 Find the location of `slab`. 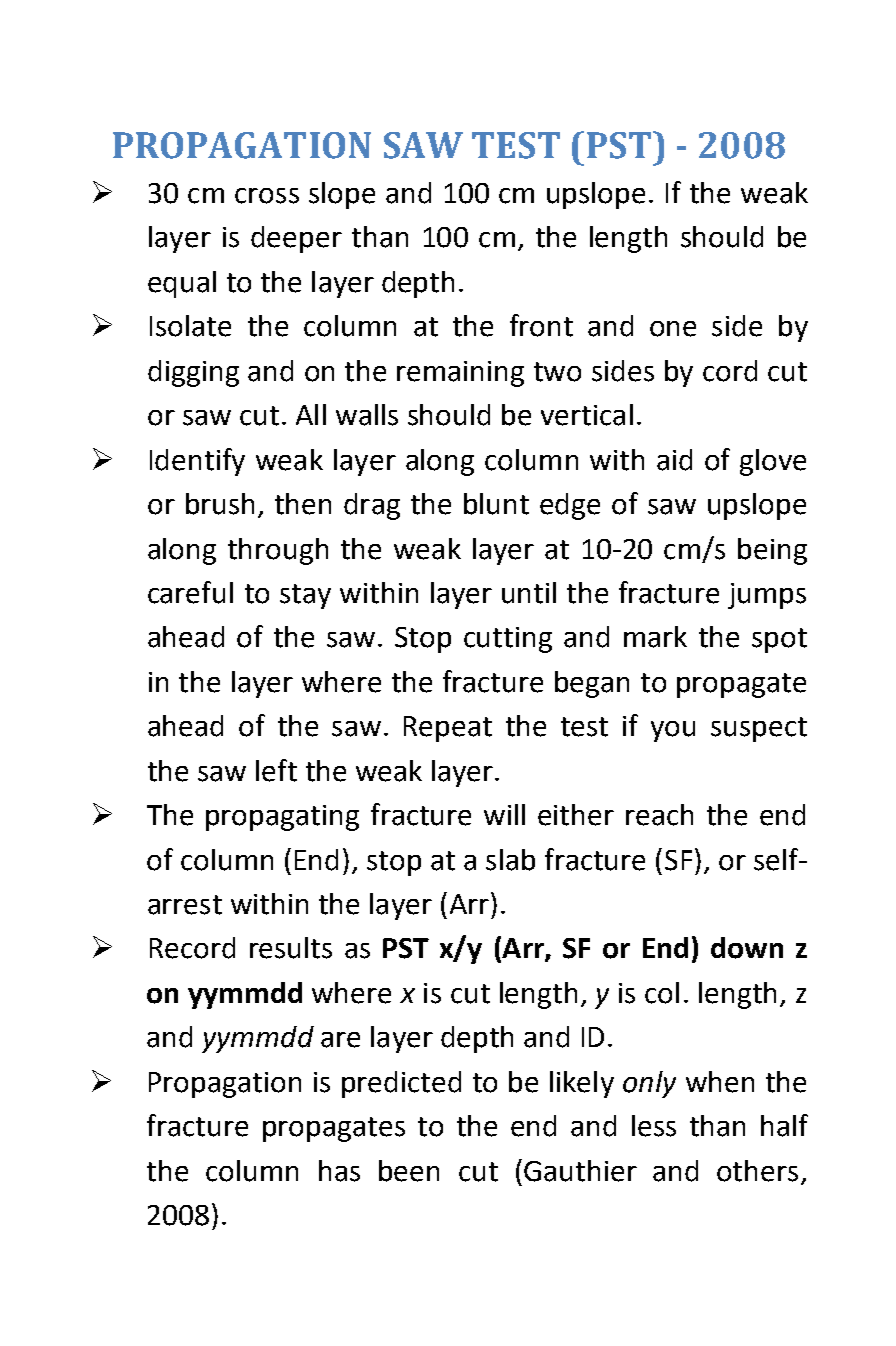

slab is located at coordinates (510, 860).
